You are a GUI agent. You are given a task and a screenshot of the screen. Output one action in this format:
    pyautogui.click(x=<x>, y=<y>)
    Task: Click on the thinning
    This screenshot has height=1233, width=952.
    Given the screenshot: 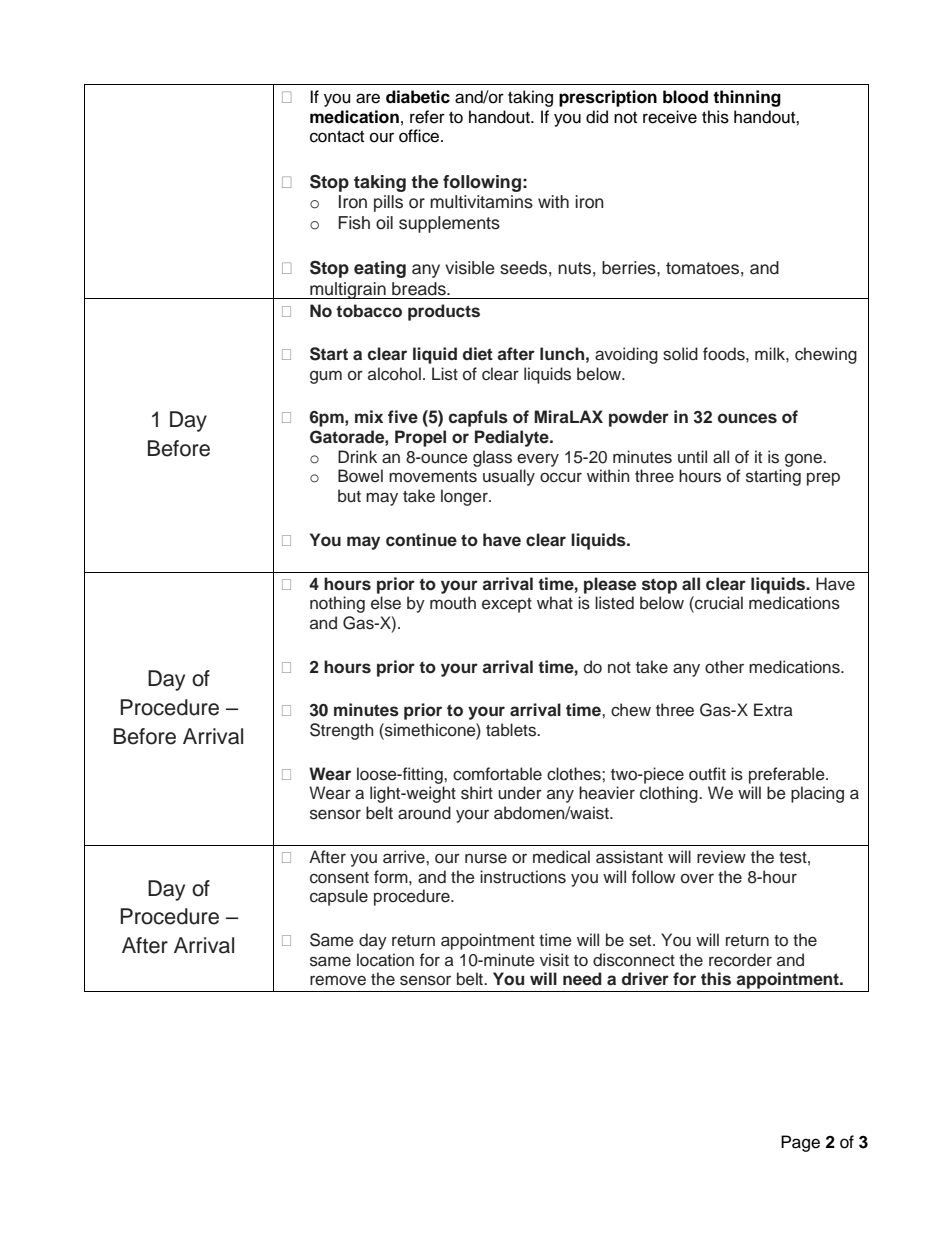 What is the action you would take?
    pyautogui.click(x=747, y=98)
